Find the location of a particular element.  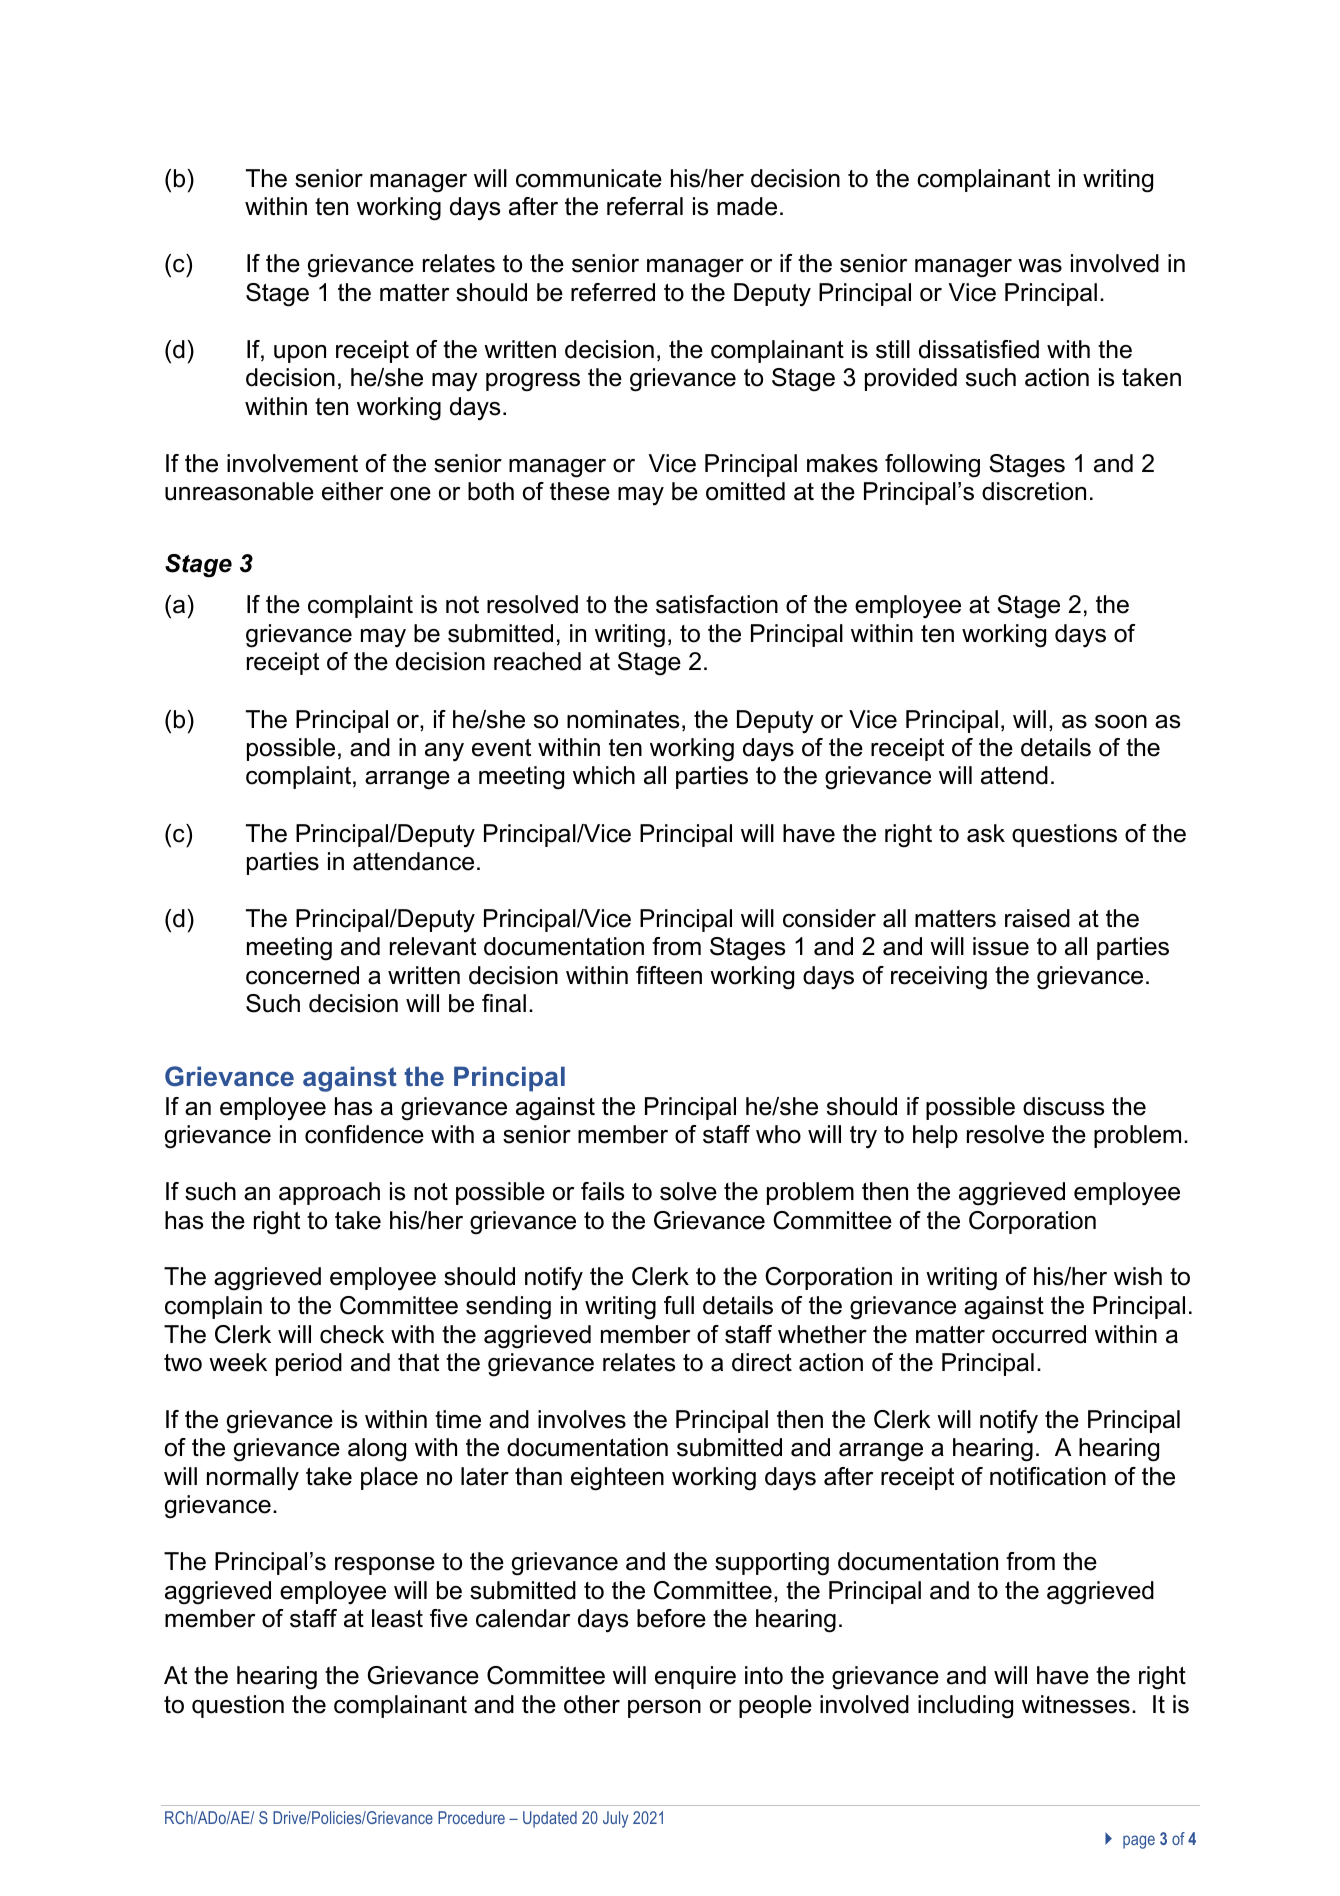

fifteen is located at coordinates (669, 975).
